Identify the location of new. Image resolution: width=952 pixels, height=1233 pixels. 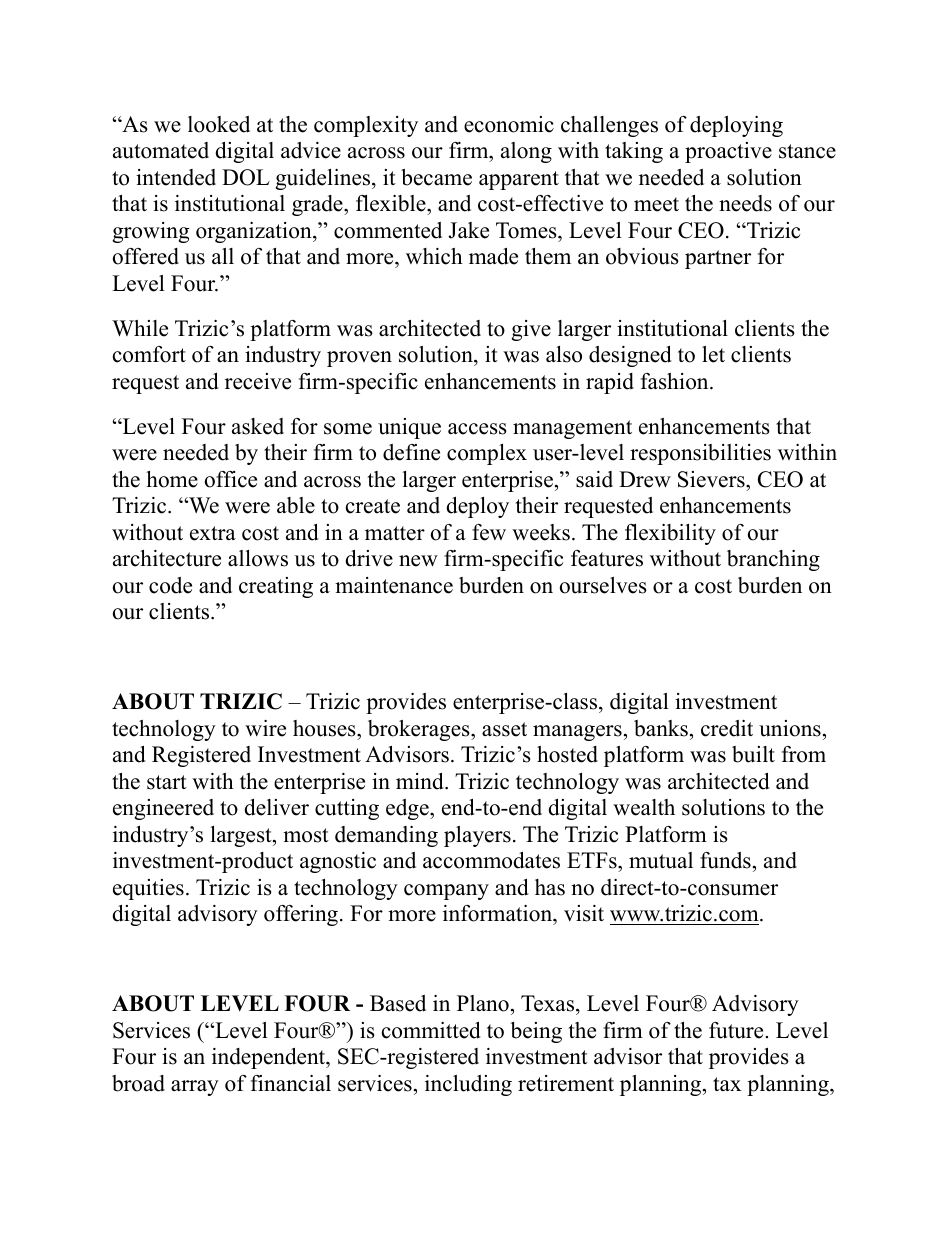
(418, 561).
